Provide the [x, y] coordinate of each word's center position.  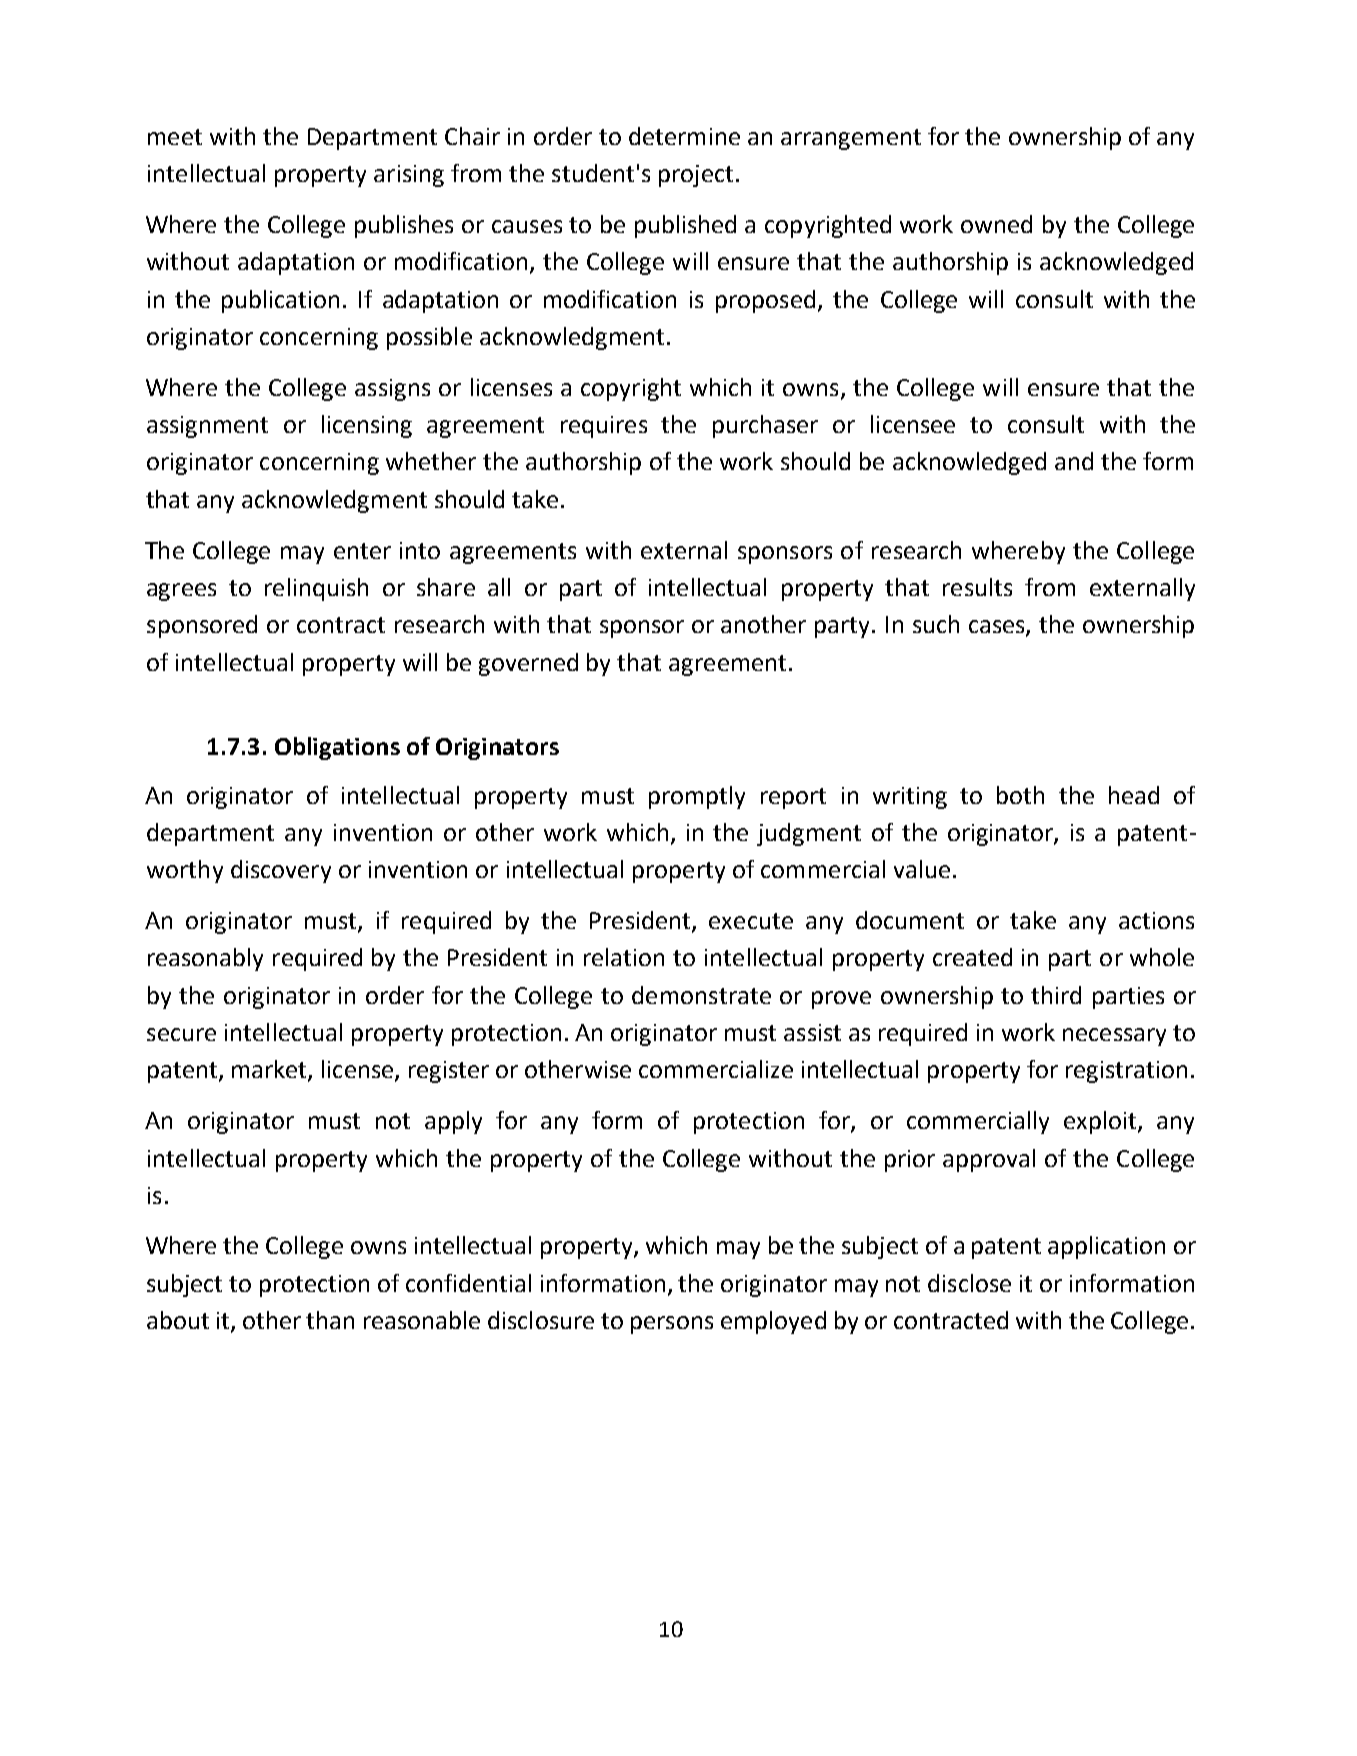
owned [996, 224]
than [330, 1320]
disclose [969, 1283]
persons [672, 1325]
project [696, 176]
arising [409, 176]
